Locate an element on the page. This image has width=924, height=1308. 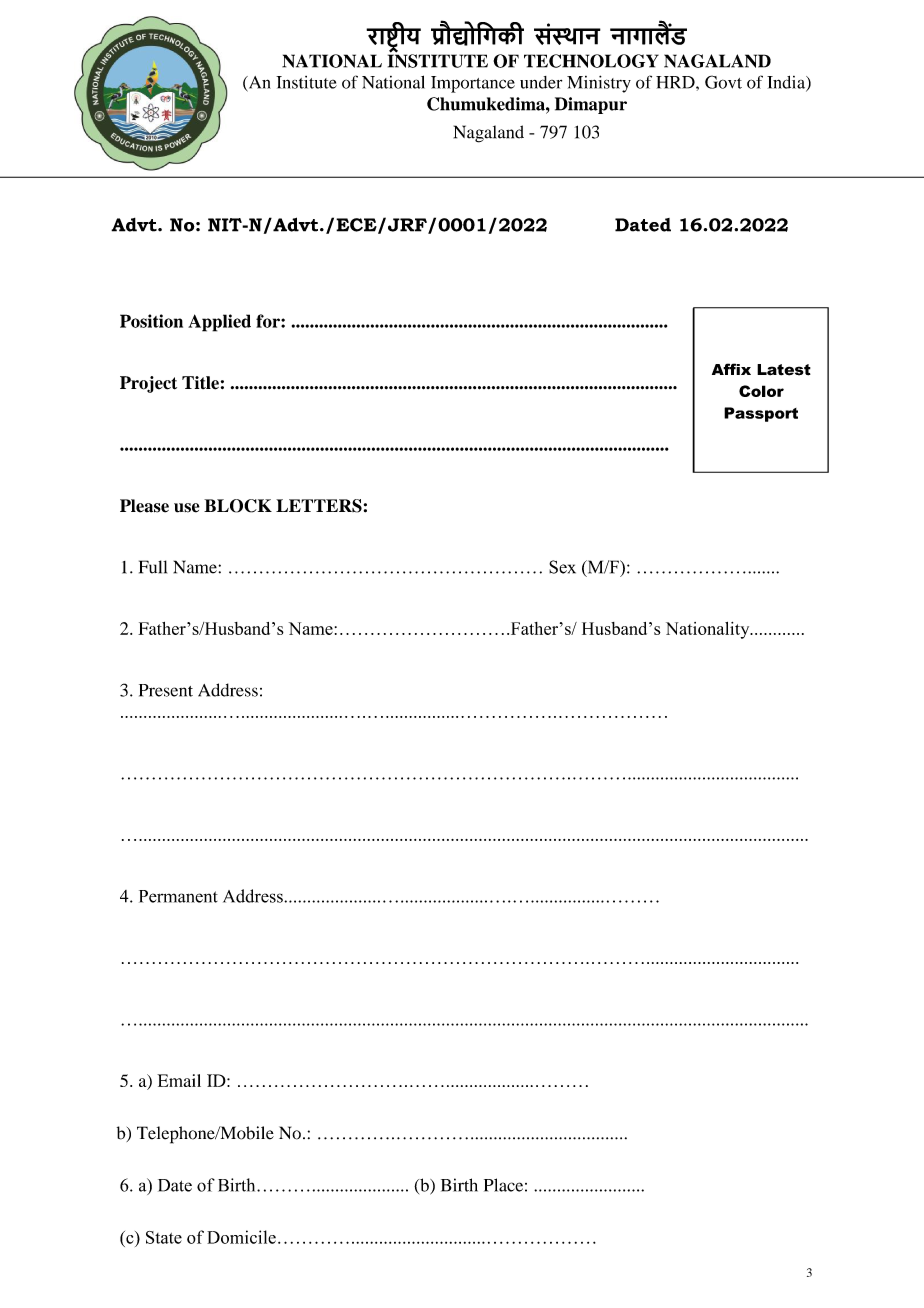
Present is located at coordinates (166, 690).
